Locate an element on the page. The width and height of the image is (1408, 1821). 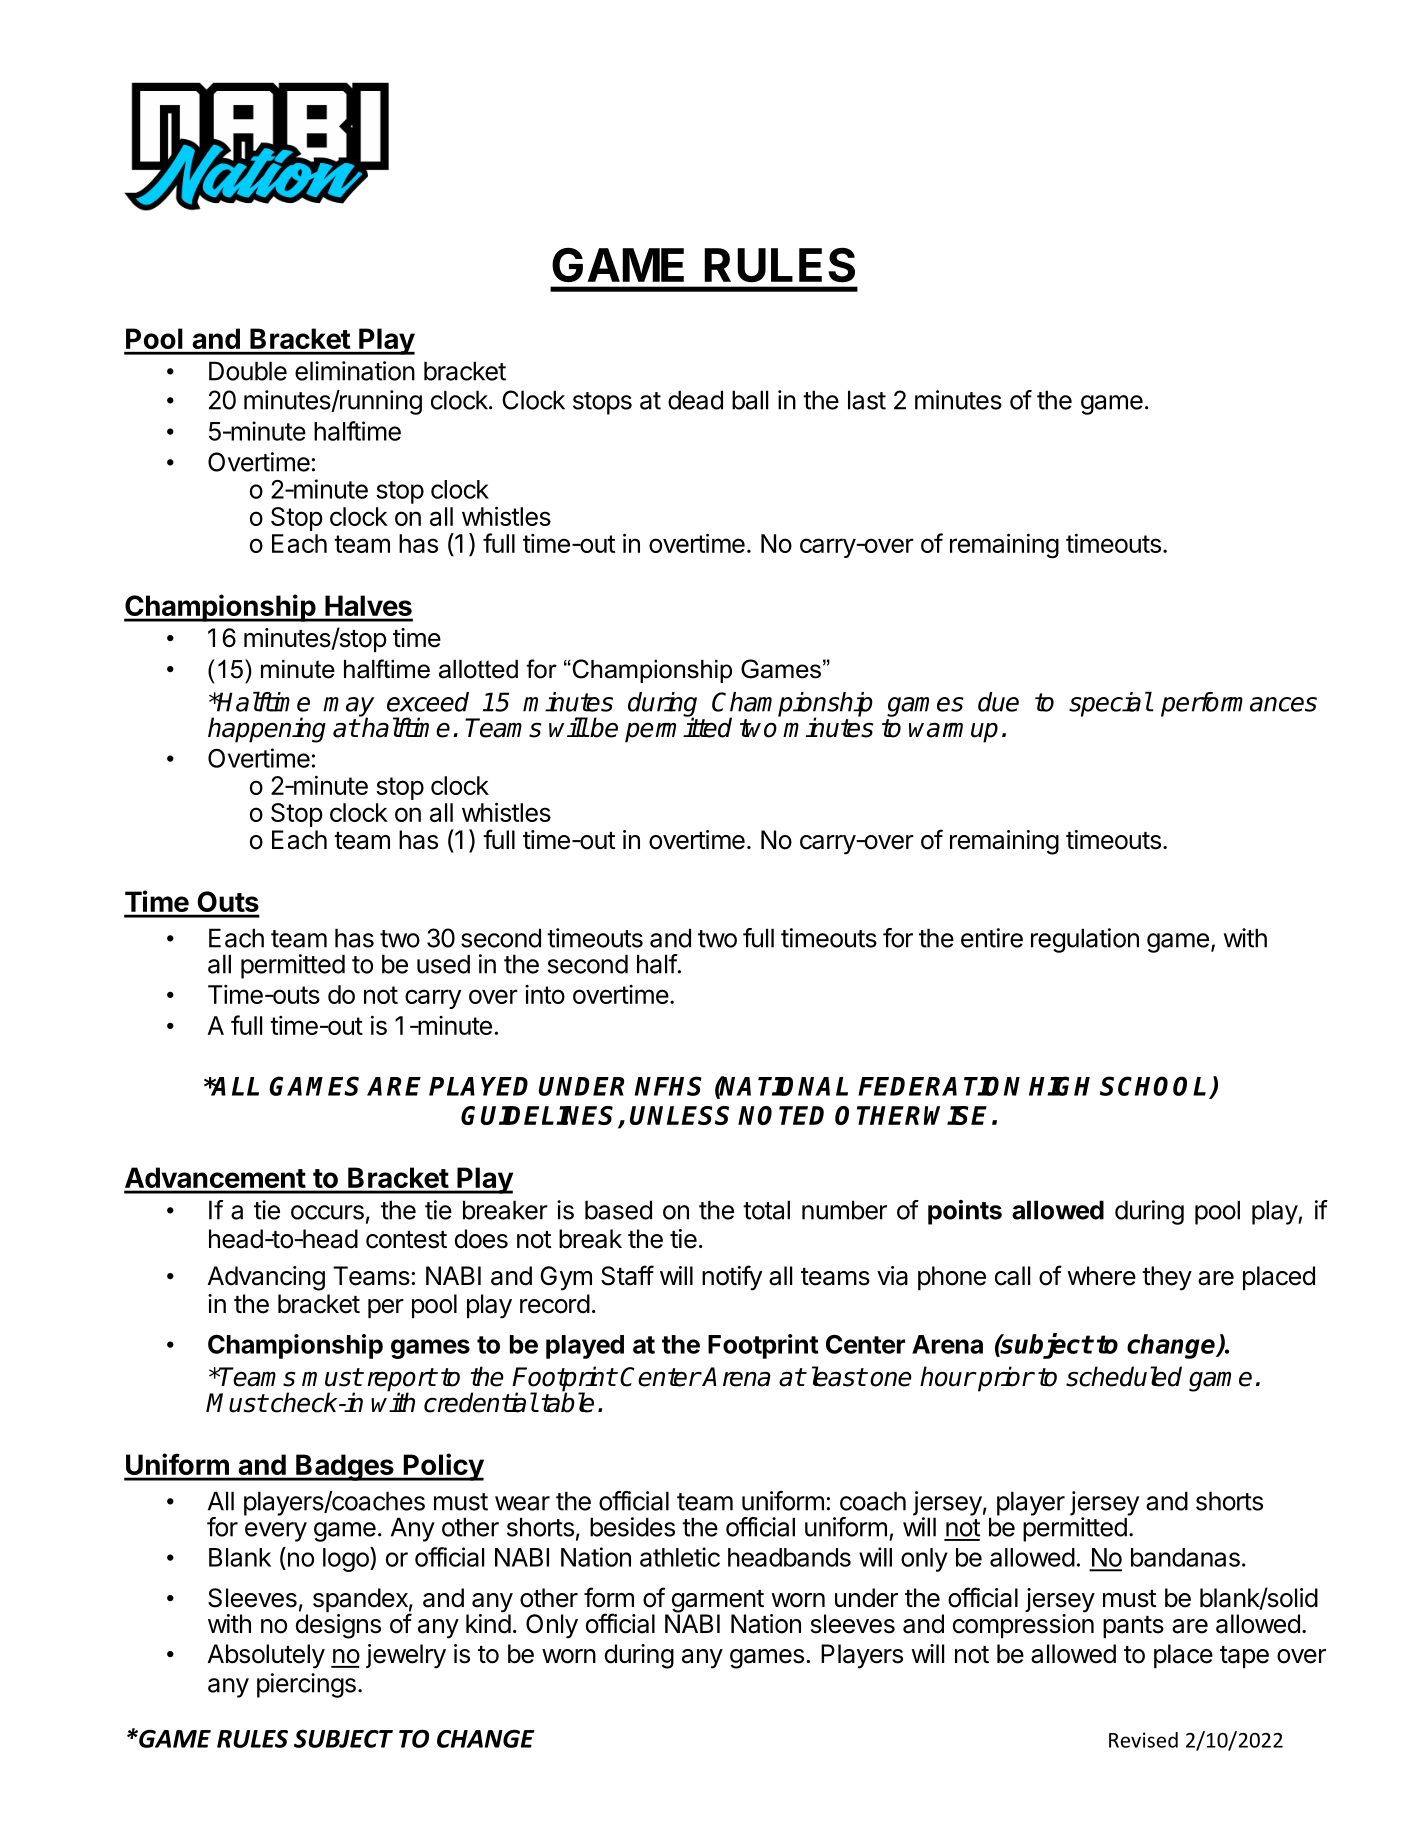
garment is located at coordinates (718, 1602).
